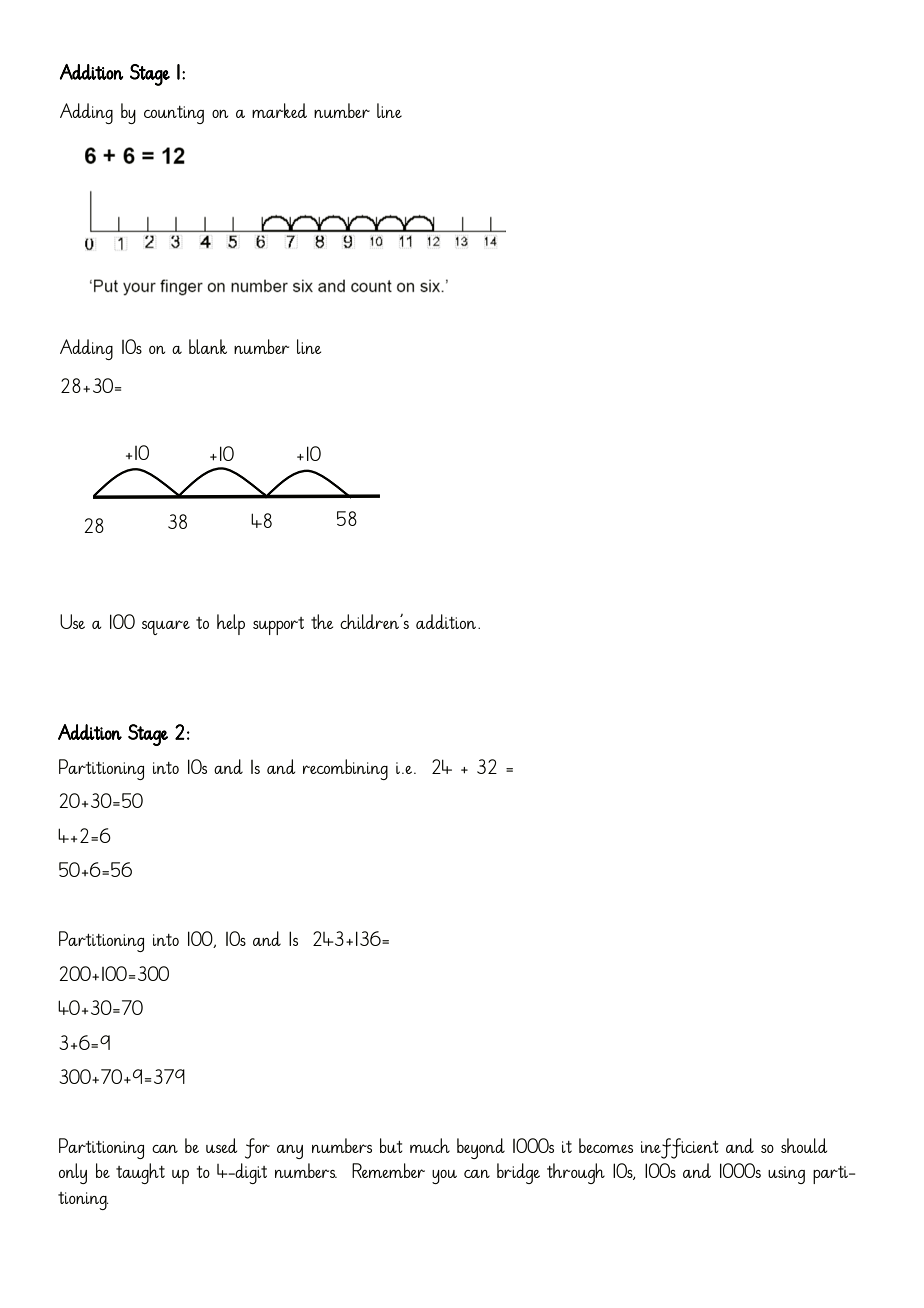 This document has width=924, height=1308. Describe the element at coordinates (231, 624) in the document. I see `help` at that location.
